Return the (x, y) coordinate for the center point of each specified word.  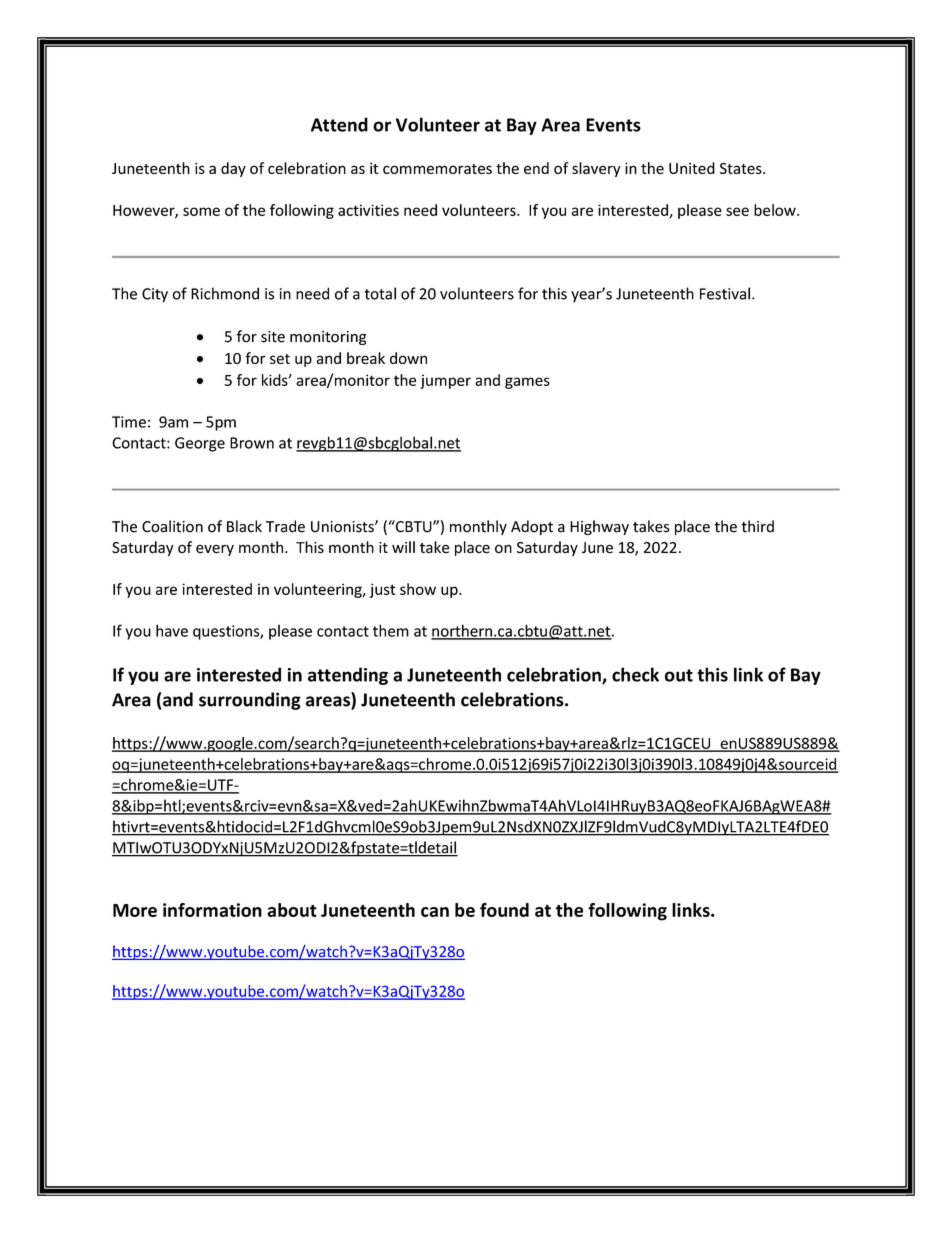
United (692, 168)
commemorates (437, 169)
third (757, 526)
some (201, 211)
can (435, 912)
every (215, 550)
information (212, 910)
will (403, 547)
